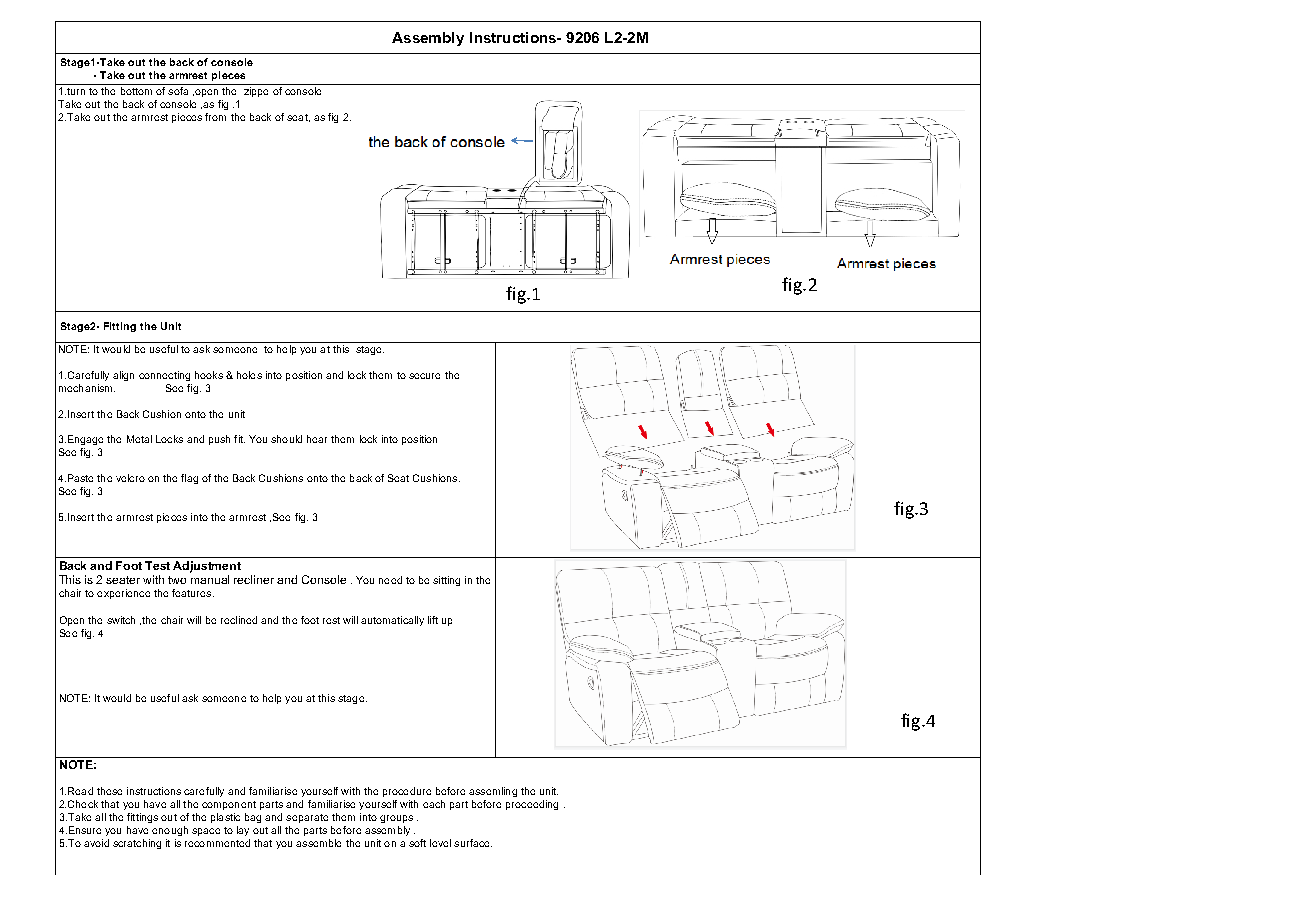 The height and width of the screenshot is (924, 1308). Describe the element at coordinates (130, 478) in the screenshot. I see `velcro` at that location.
